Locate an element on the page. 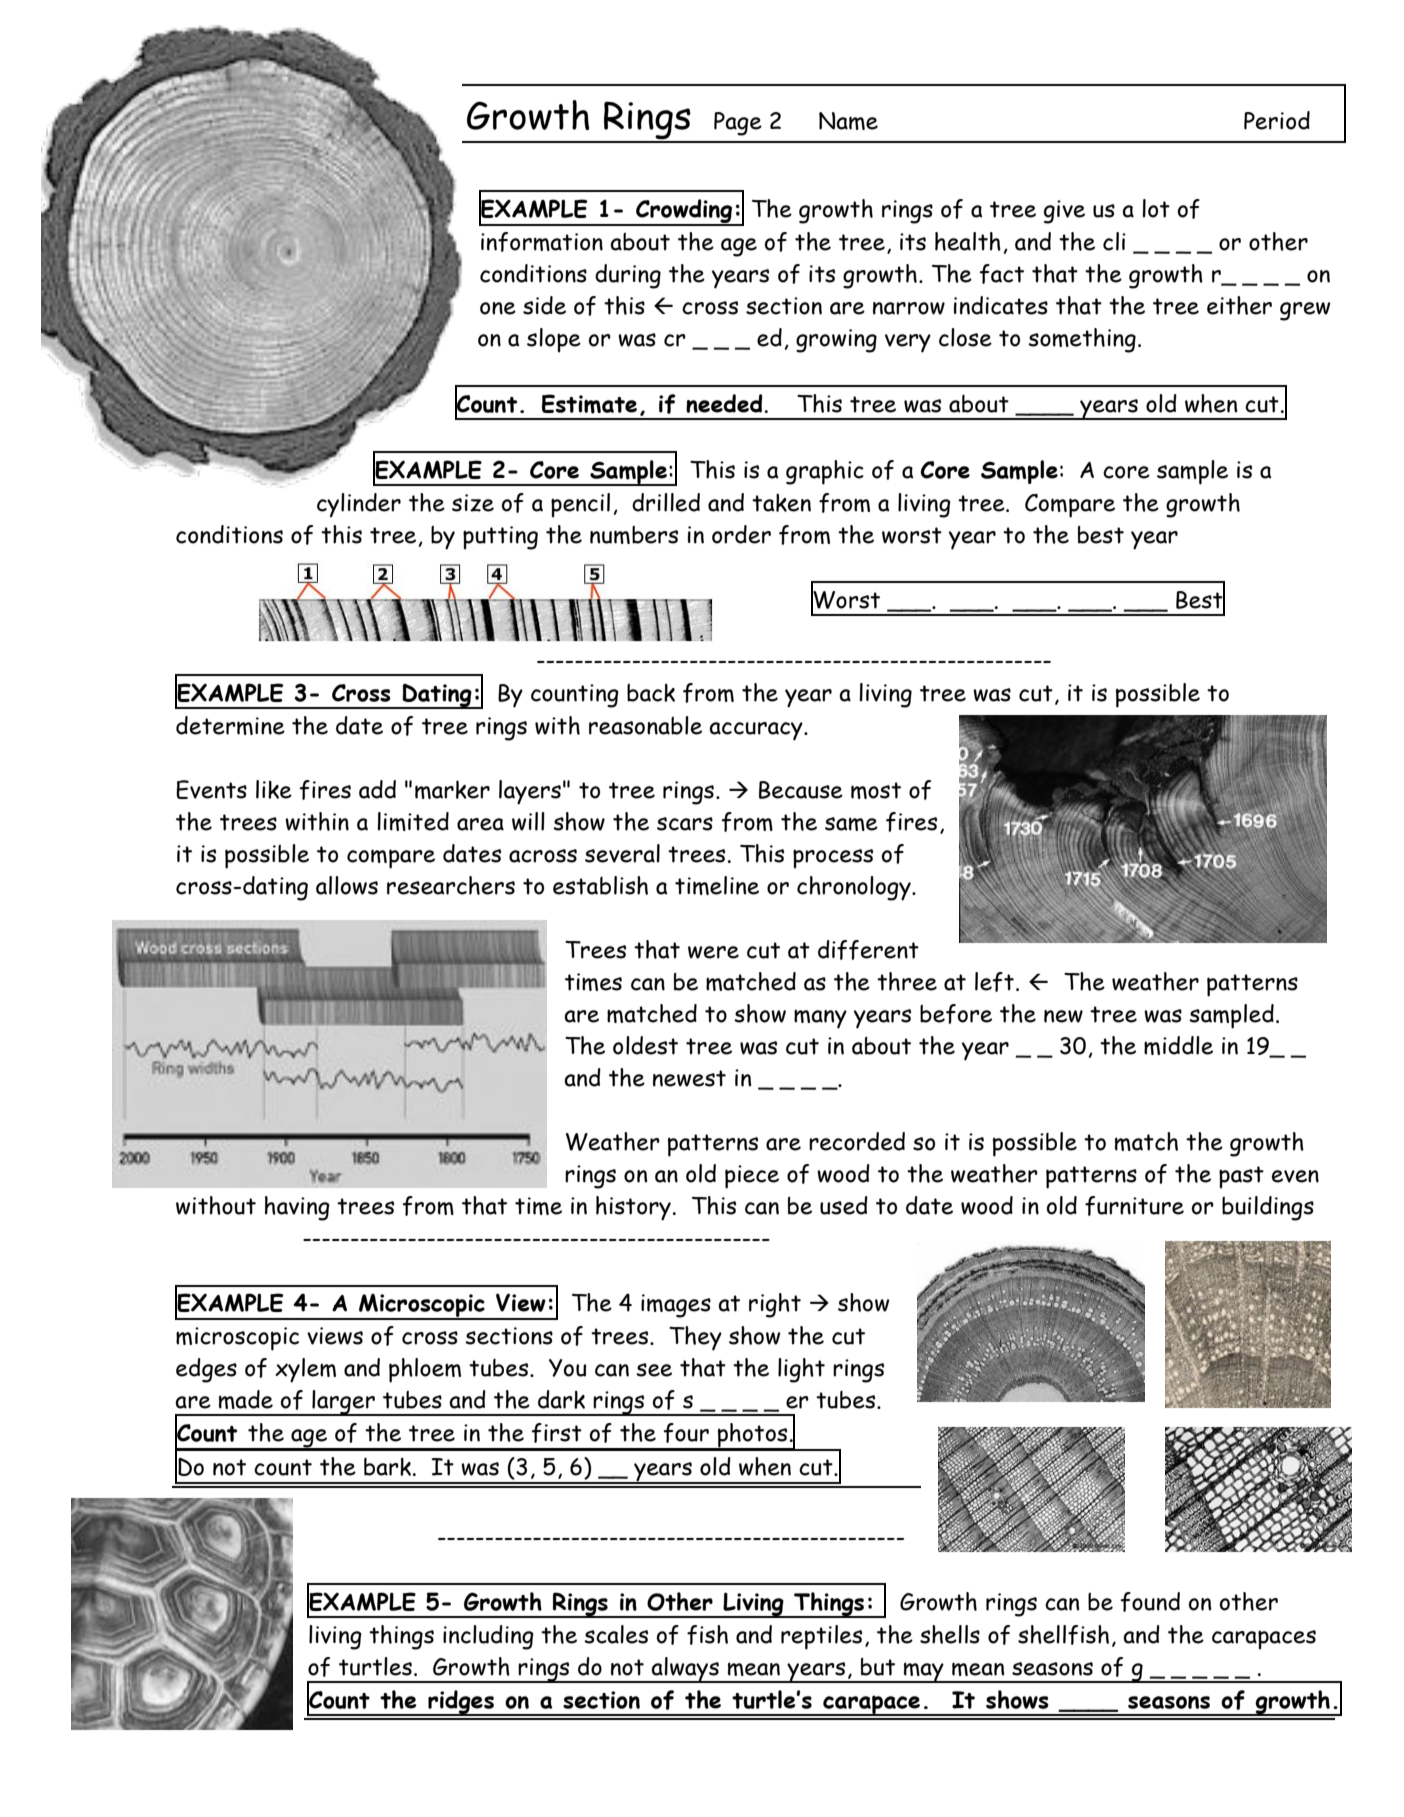  cylinder is located at coordinates (359, 505).
